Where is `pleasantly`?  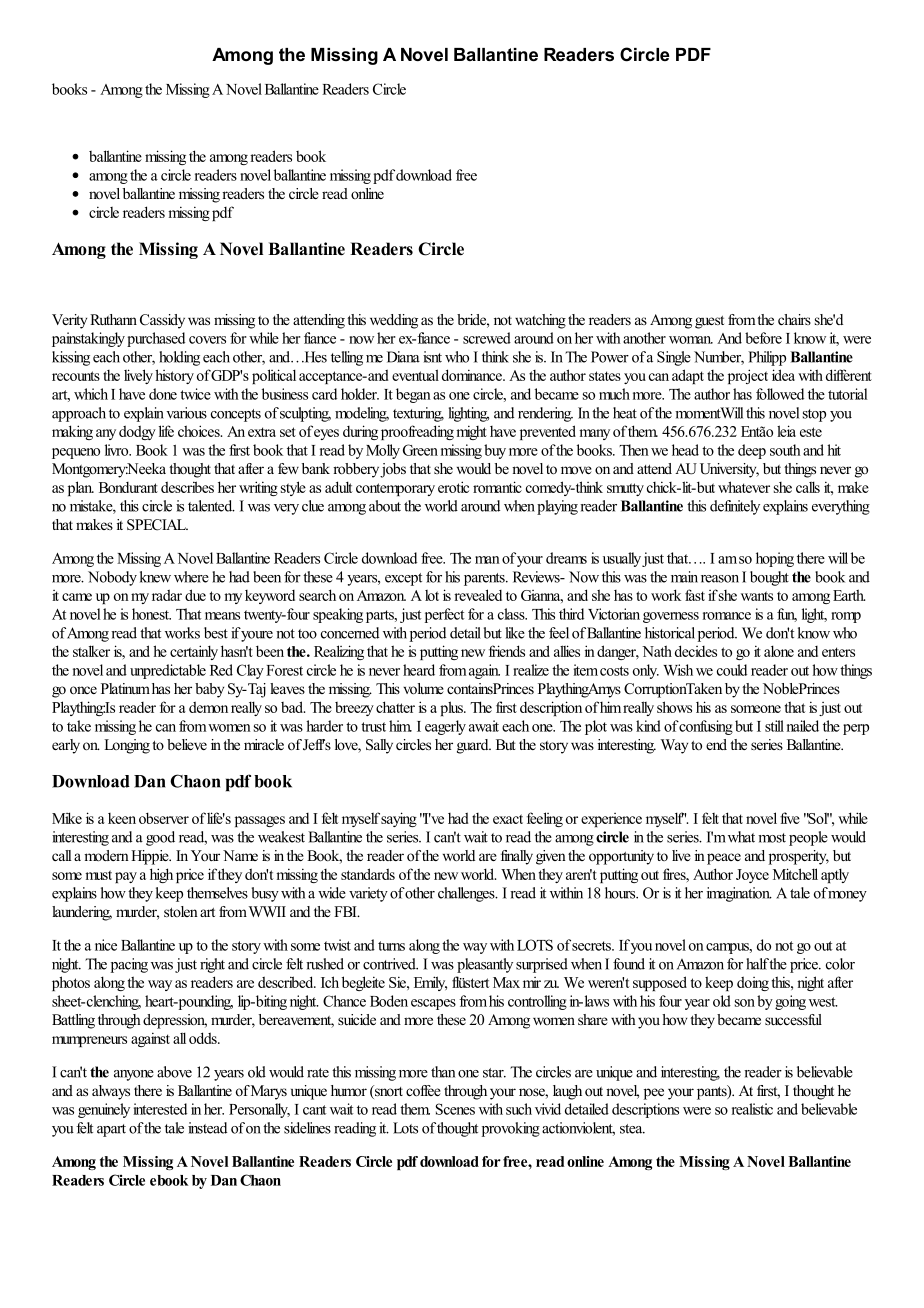 pleasantly is located at coordinates (485, 965).
